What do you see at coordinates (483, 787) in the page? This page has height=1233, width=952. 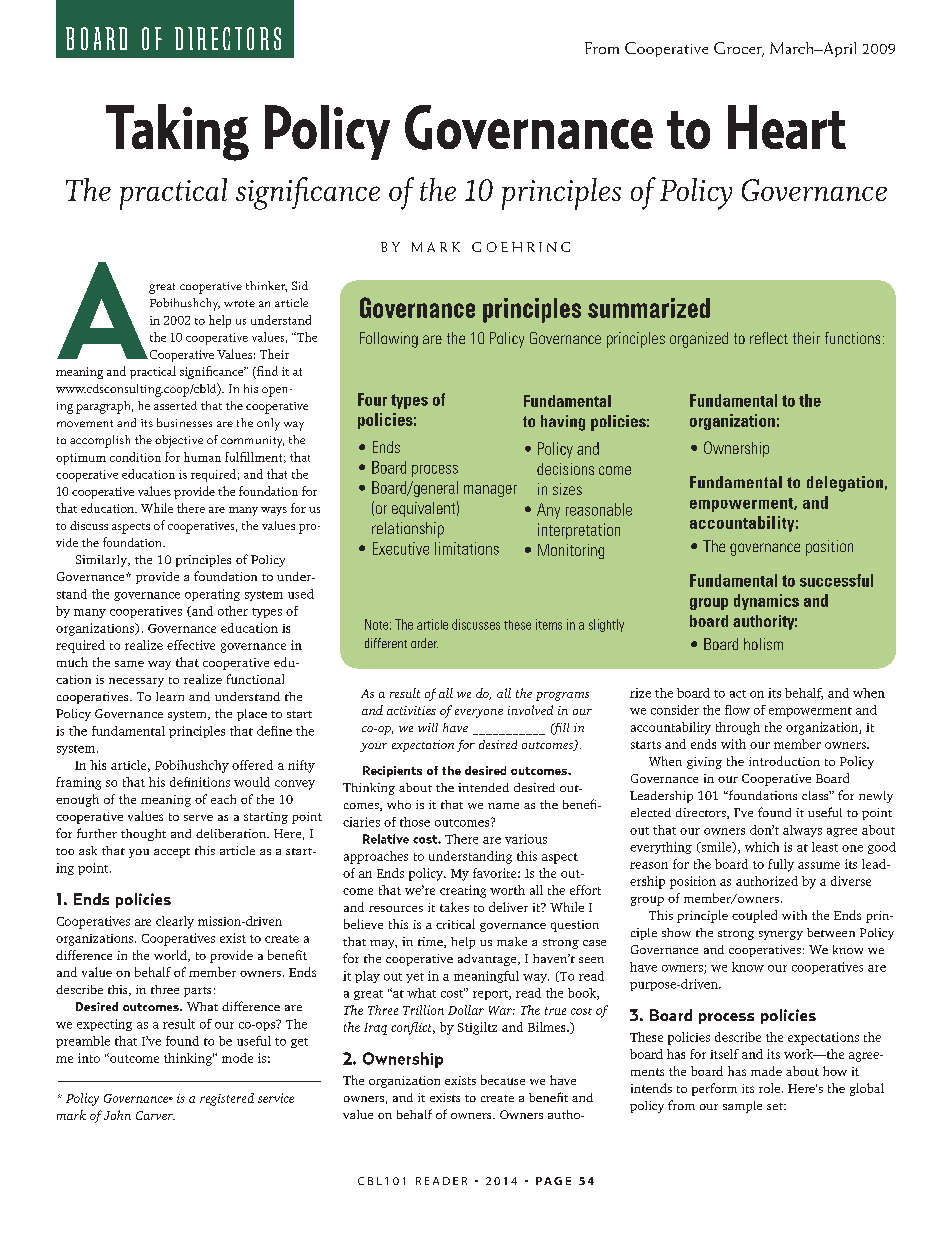 I see `intended` at bounding box center [483, 787].
